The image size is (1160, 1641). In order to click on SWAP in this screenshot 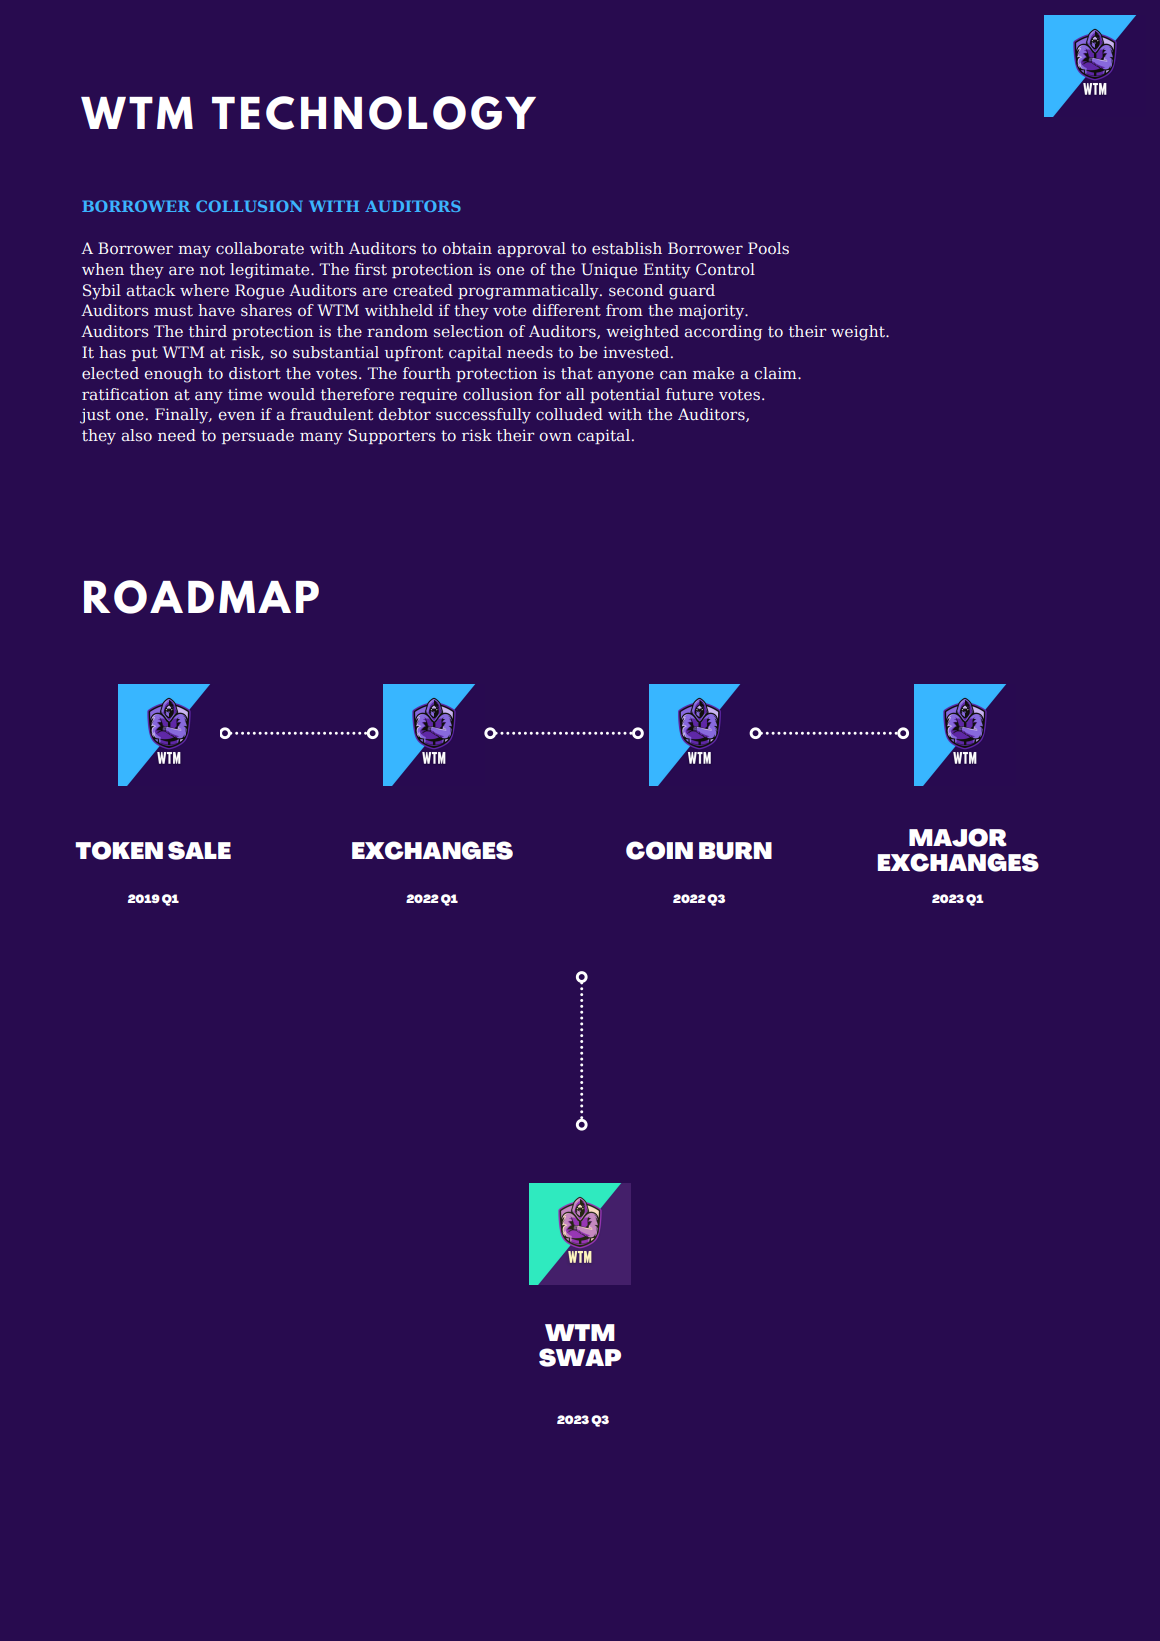, I will do `click(580, 1357)`.
